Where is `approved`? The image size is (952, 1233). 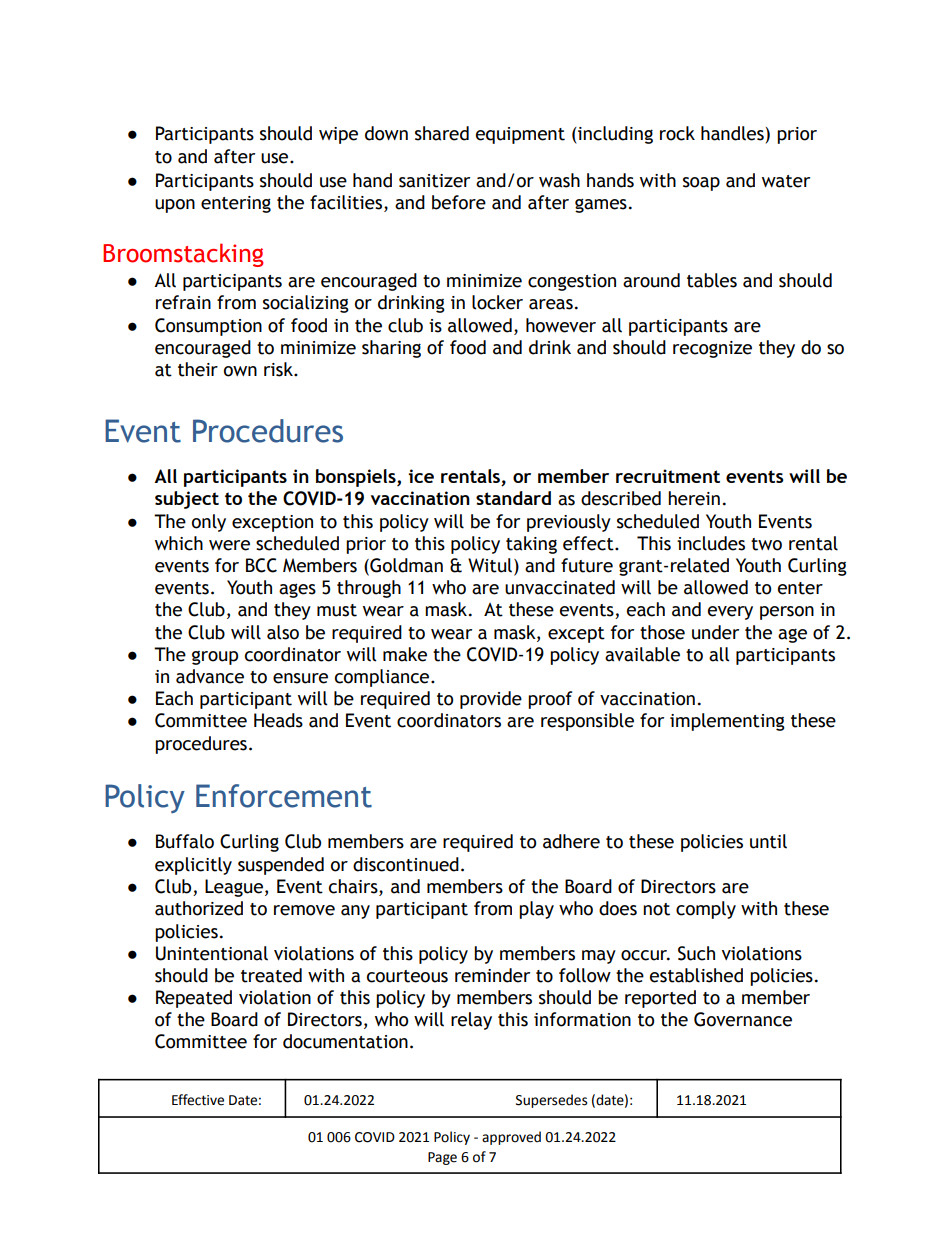 approved is located at coordinates (511, 1138).
